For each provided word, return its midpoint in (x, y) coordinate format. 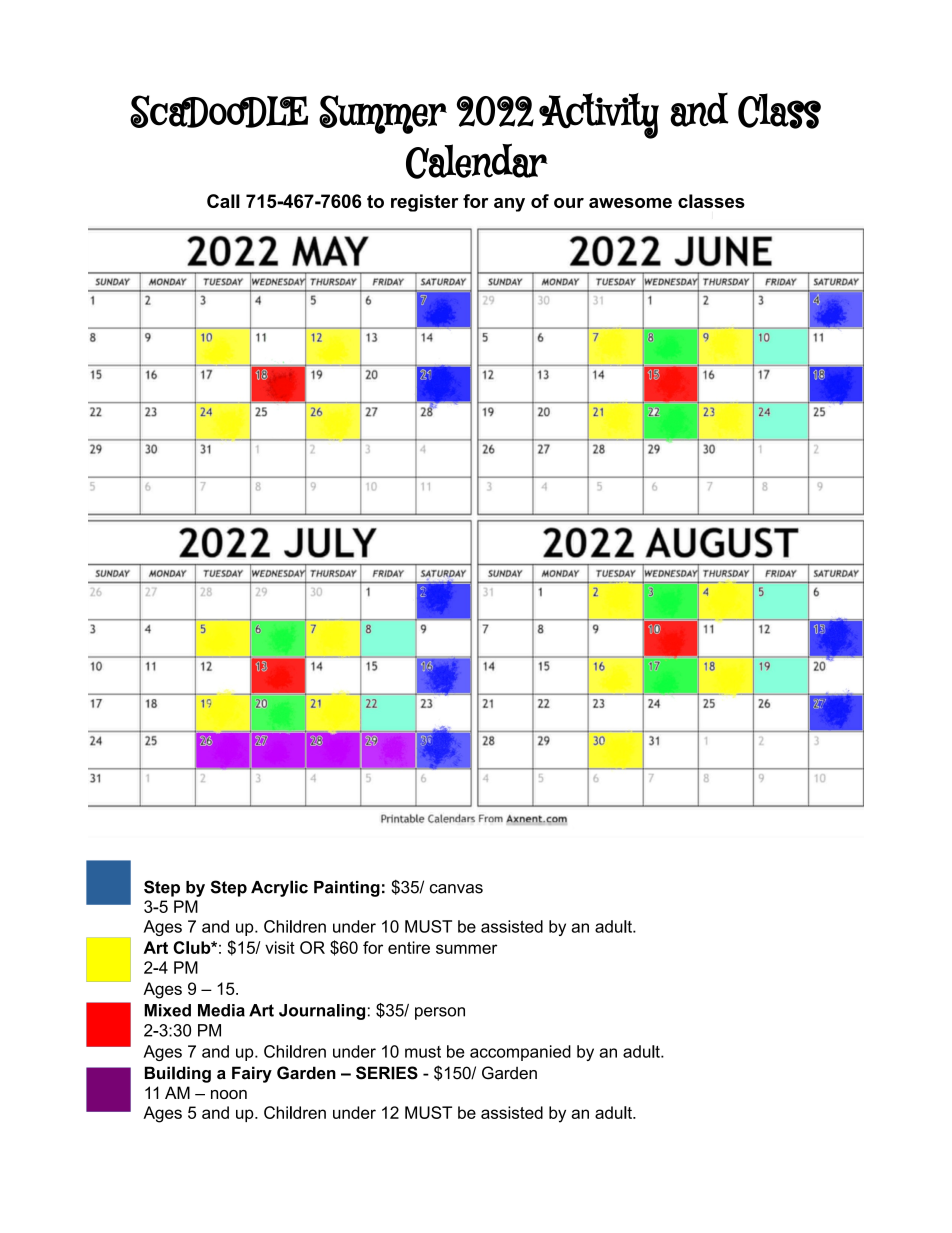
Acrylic (279, 888)
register (425, 203)
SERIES (387, 1073)
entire (409, 947)
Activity (599, 116)
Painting (347, 889)
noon (229, 1094)
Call (223, 201)
